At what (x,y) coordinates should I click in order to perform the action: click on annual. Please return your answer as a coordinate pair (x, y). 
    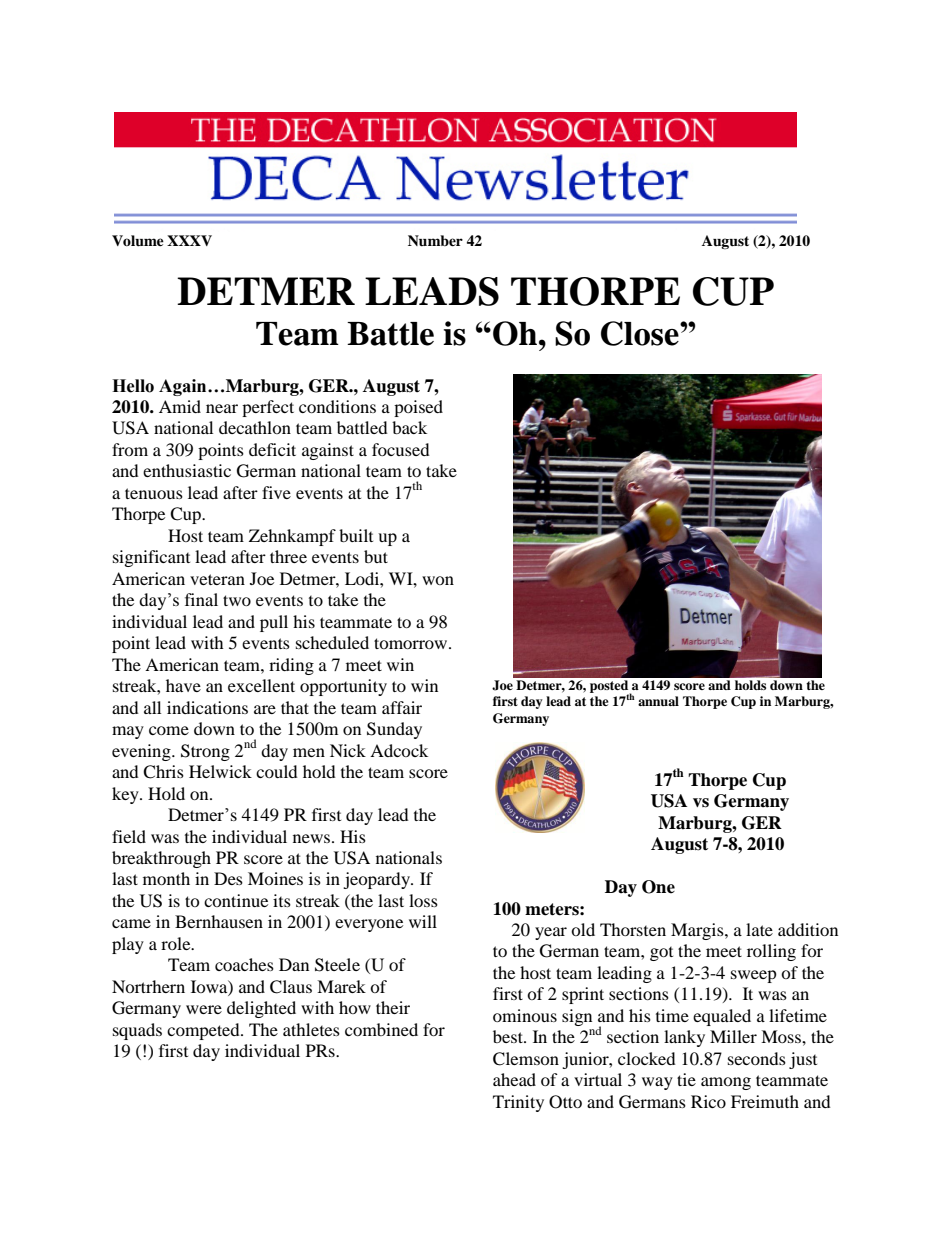
    Looking at the image, I should click on (658, 701).
